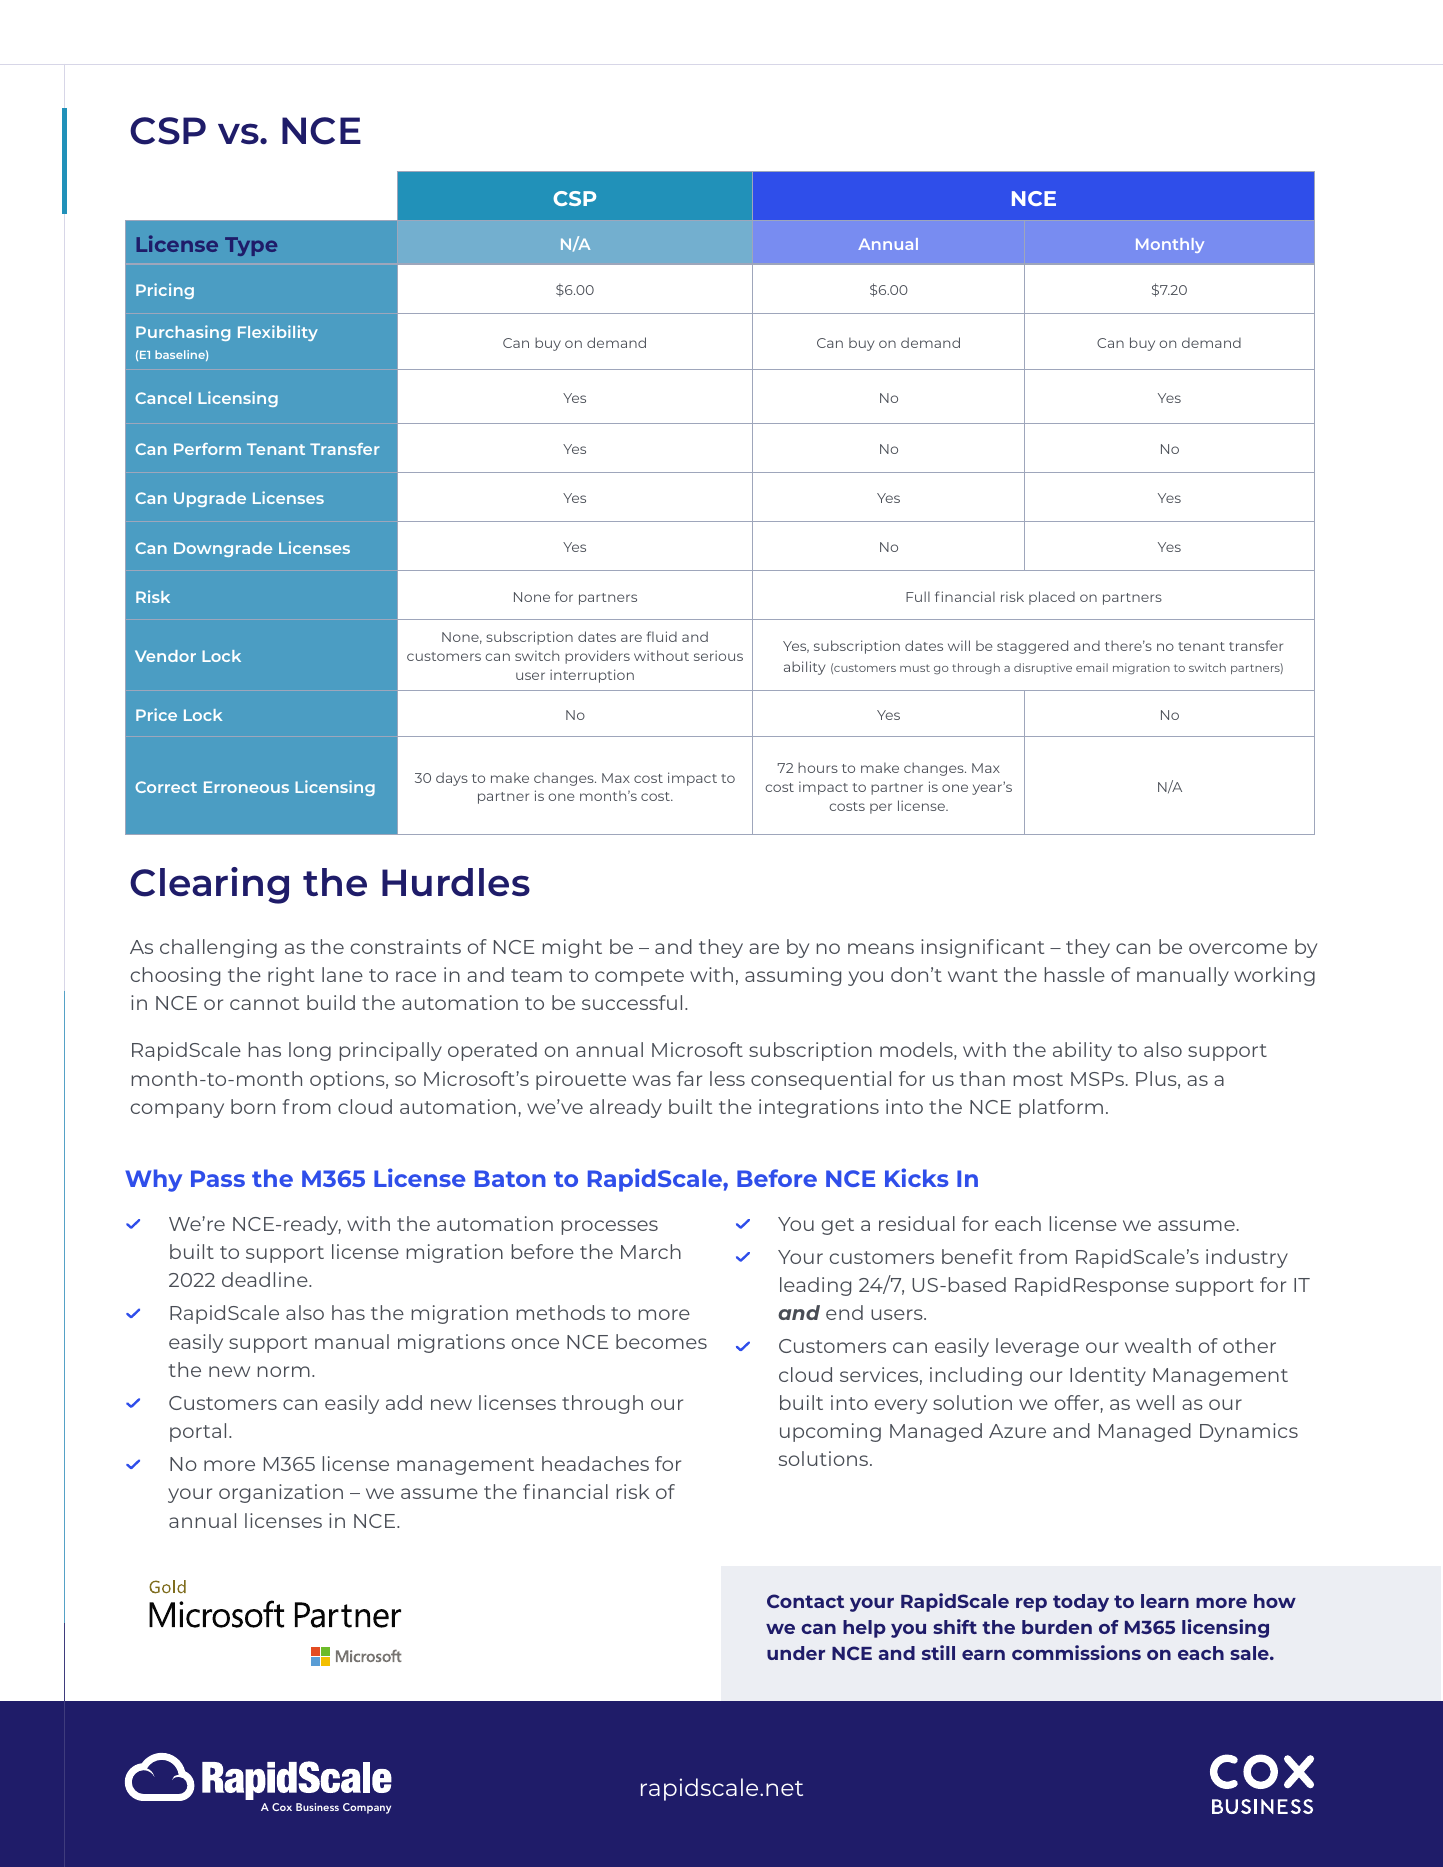  What do you see at coordinates (282, 1807) in the document?
I see `Cox` at bounding box center [282, 1807].
